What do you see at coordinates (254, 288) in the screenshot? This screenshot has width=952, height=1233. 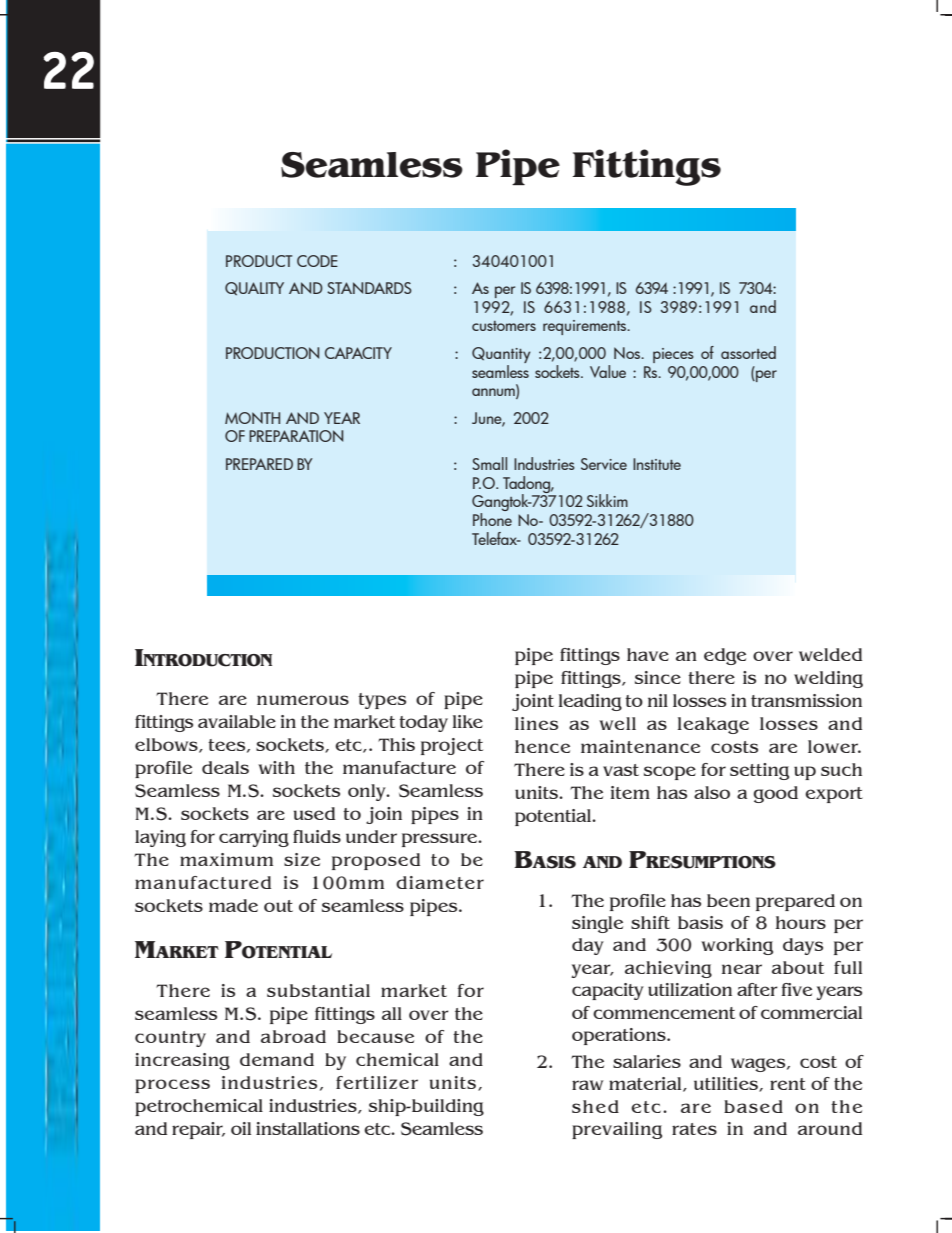 I see `QUALITY` at bounding box center [254, 288].
